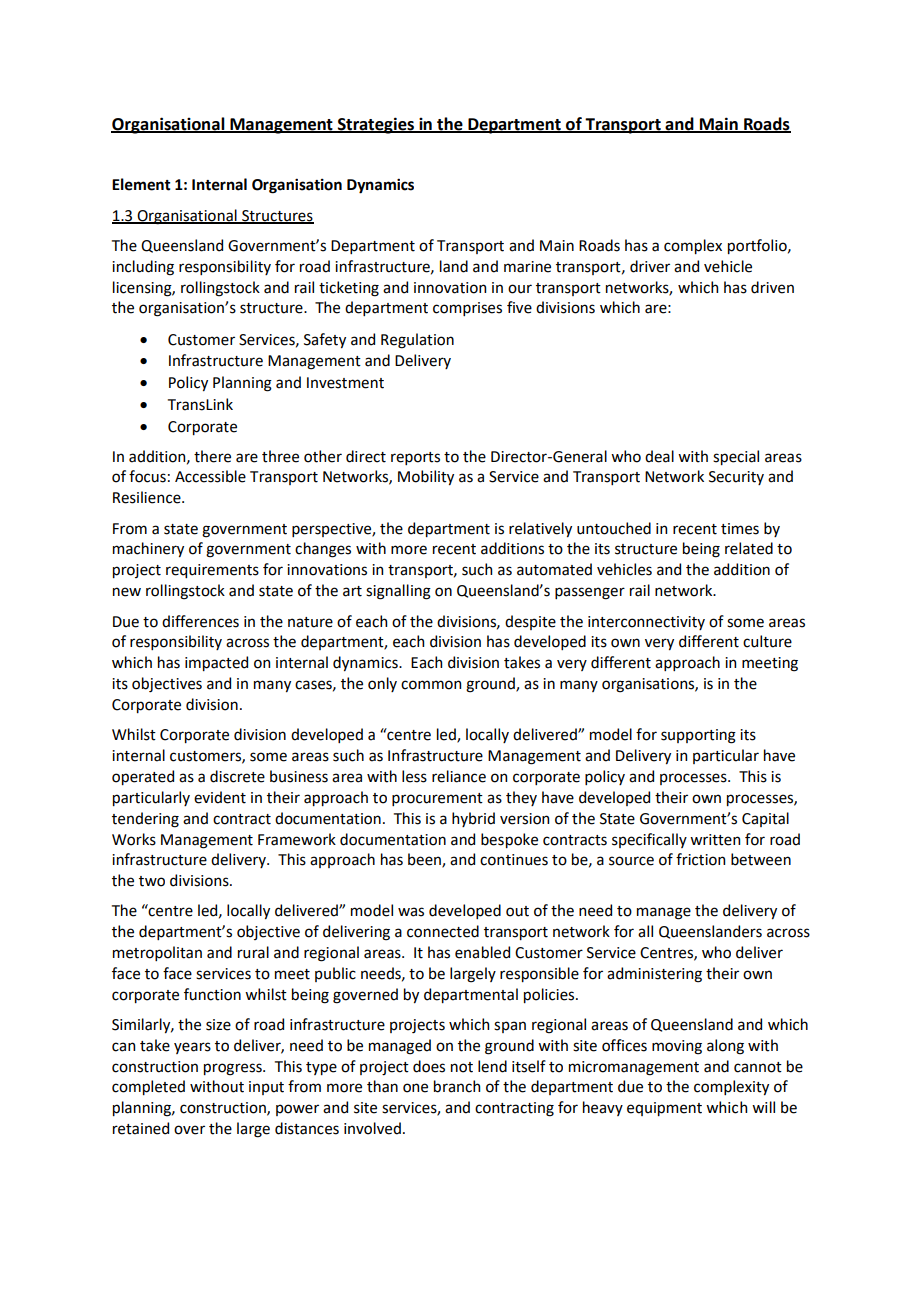 Image resolution: width=924 pixels, height=1308 pixels. I want to click on Element, so click(141, 184).
